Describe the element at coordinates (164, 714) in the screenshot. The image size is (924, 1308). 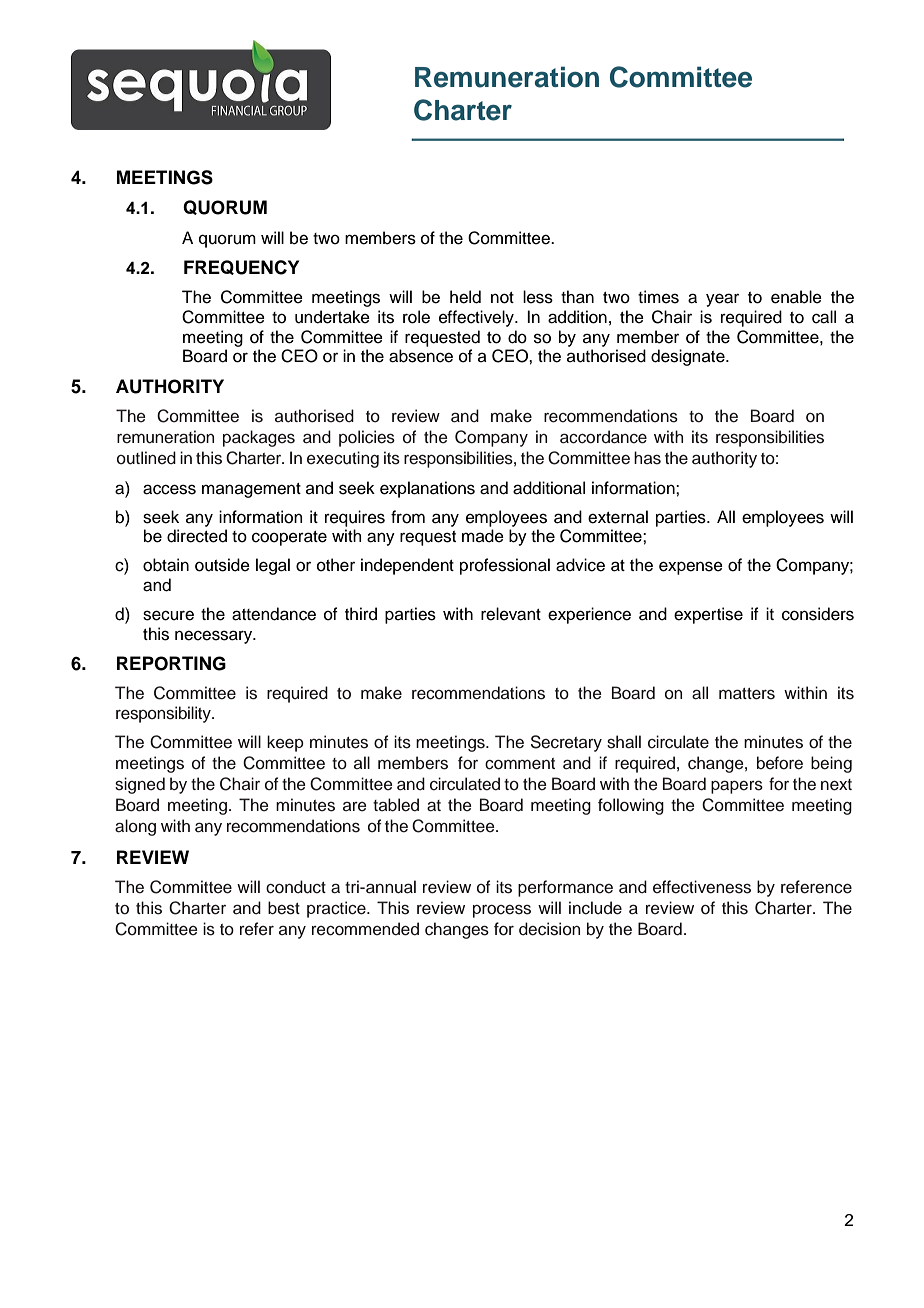
I see `responsibility` at that location.
